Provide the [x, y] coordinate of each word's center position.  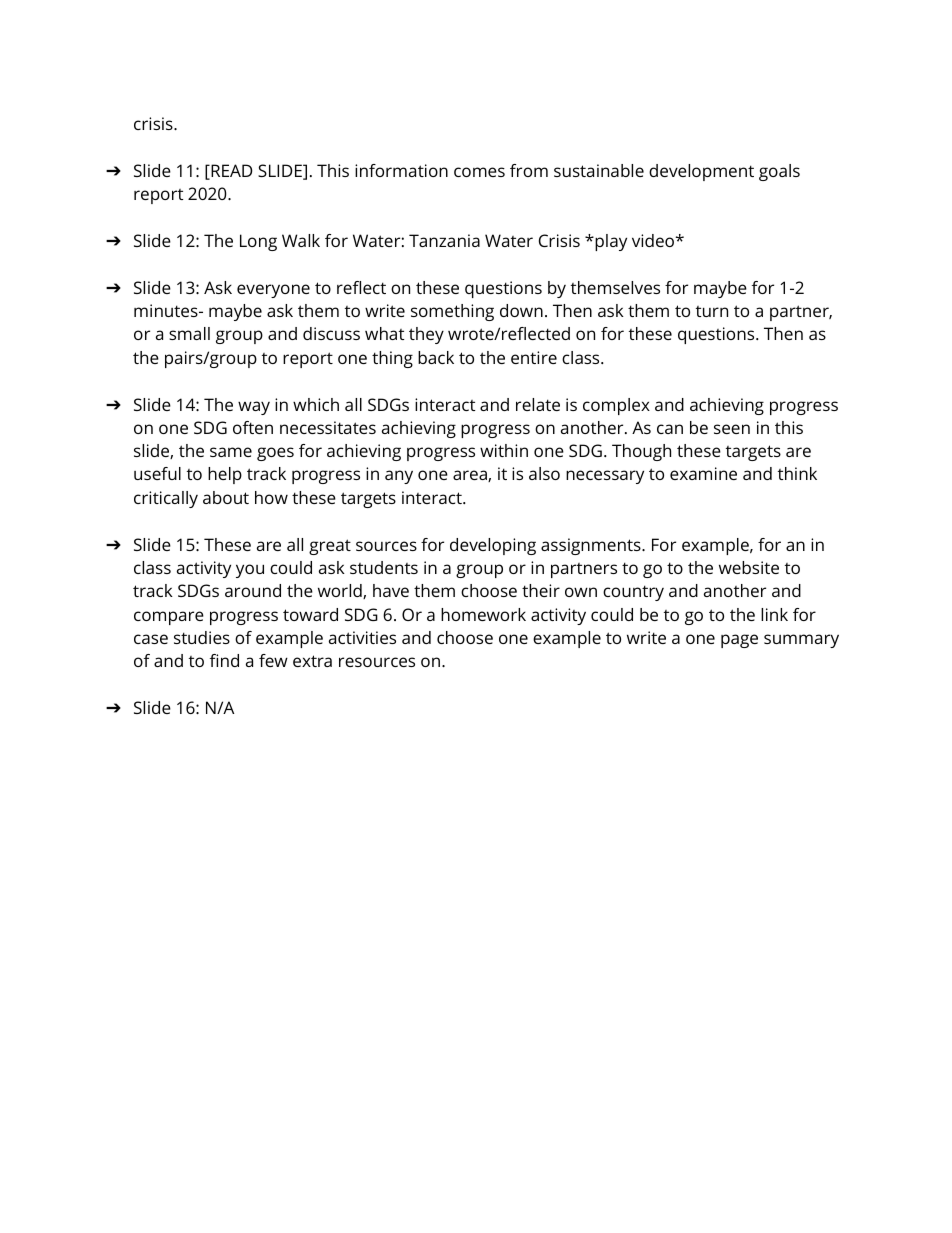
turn [712, 311]
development [701, 172]
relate [538, 404]
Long [258, 242]
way [254, 408]
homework [483, 614]
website [749, 567]
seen [732, 429]
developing [493, 546]
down [521, 310]
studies [202, 637]
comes [479, 172]
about [226, 497]
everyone [273, 291]
